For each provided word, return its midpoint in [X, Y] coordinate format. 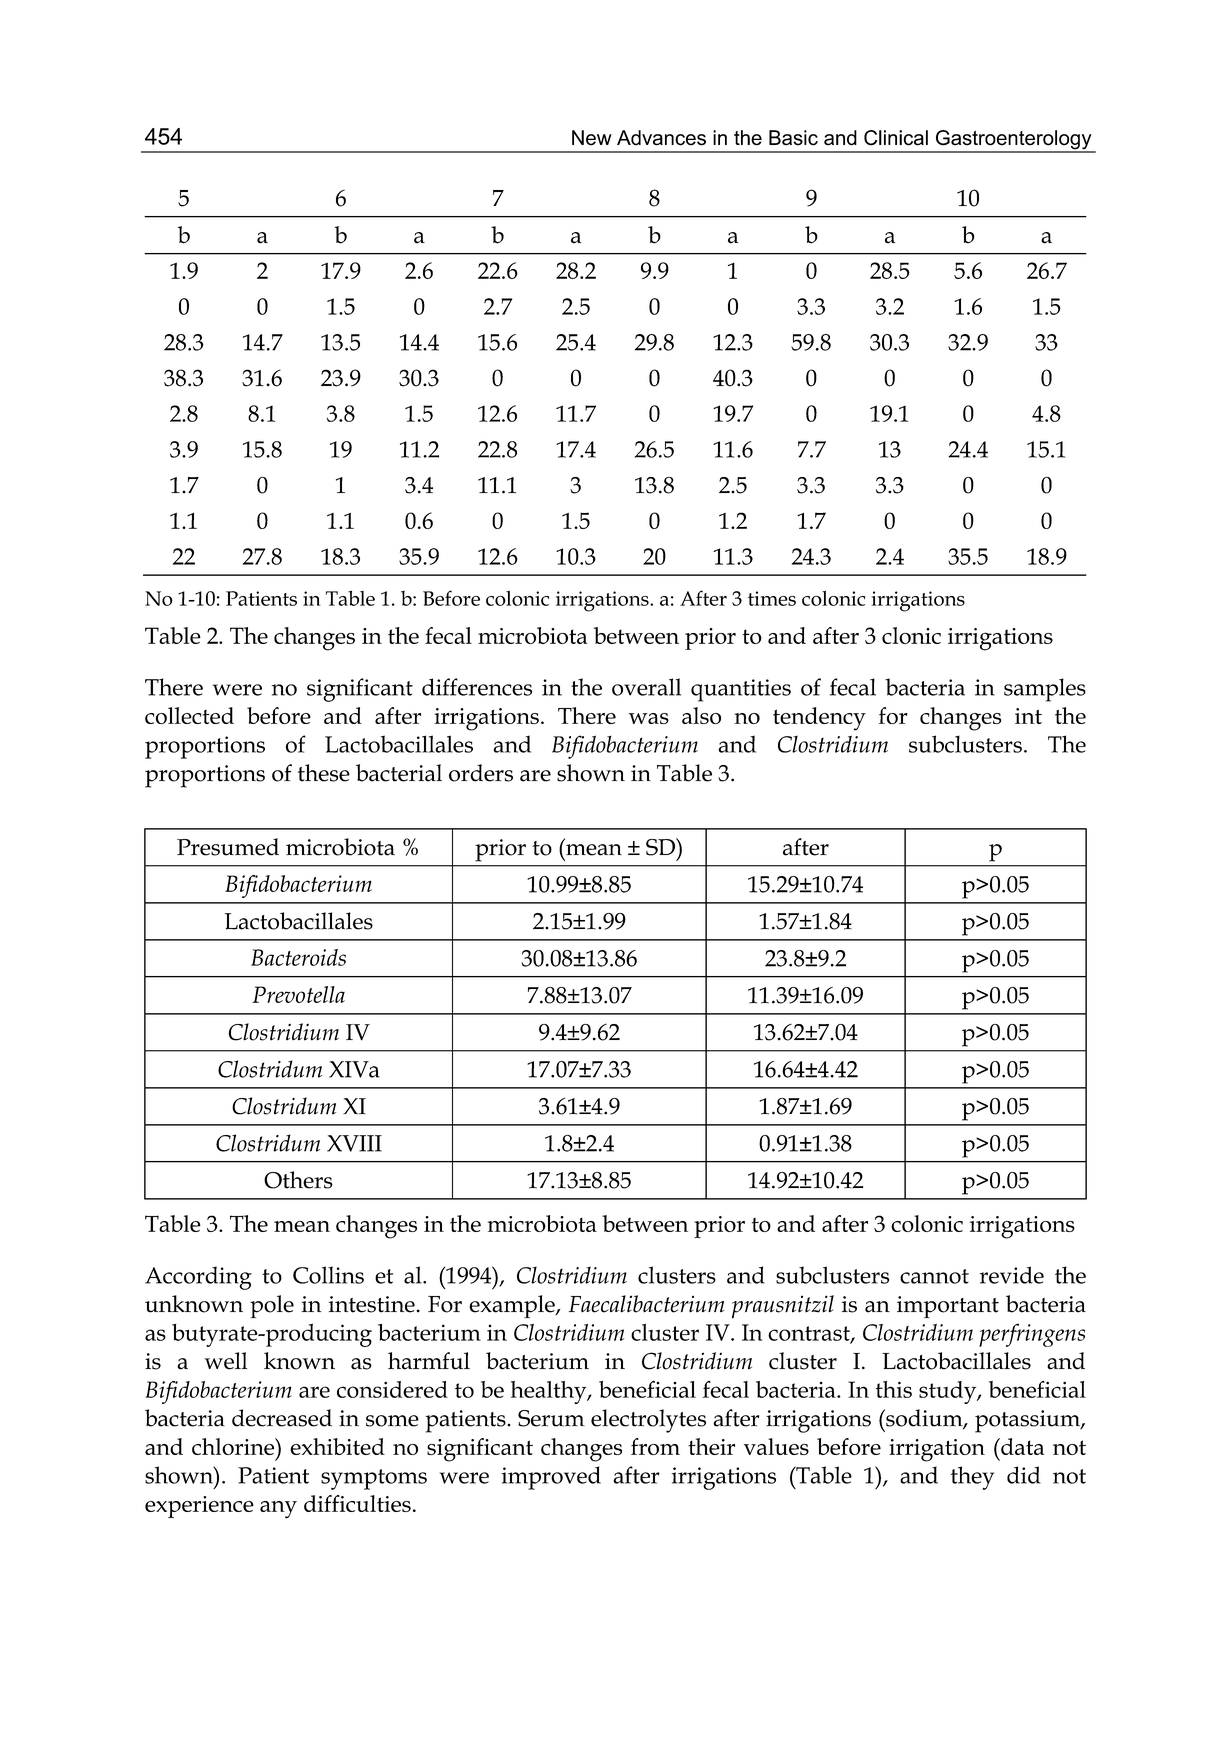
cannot [934, 1276]
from [655, 1446]
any [278, 1510]
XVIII [354, 1143]
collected [189, 715]
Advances [661, 138]
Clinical [896, 138]
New [592, 138]
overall [646, 687]
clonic [911, 635]
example [513, 1306]
